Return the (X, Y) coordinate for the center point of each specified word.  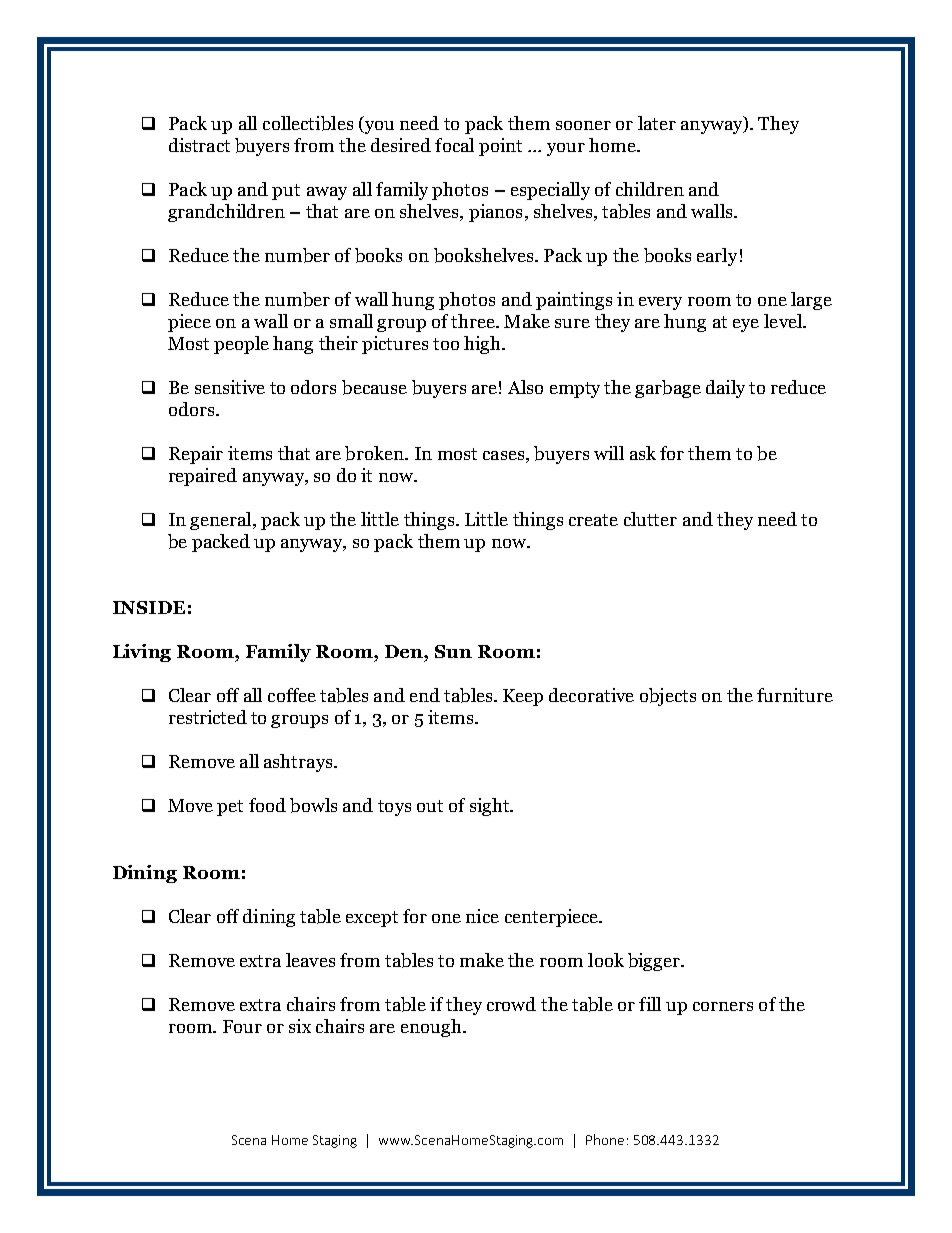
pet (230, 808)
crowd (511, 1004)
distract (199, 145)
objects (668, 697)
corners (723, 1006)
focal (454, 145)
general (222, 521)
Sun (453, 651)
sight (490, 807)
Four (242, 1026)
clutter (650, 519)
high (483, 345)
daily (725, 389)
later (657, 123)
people (241, 345)
